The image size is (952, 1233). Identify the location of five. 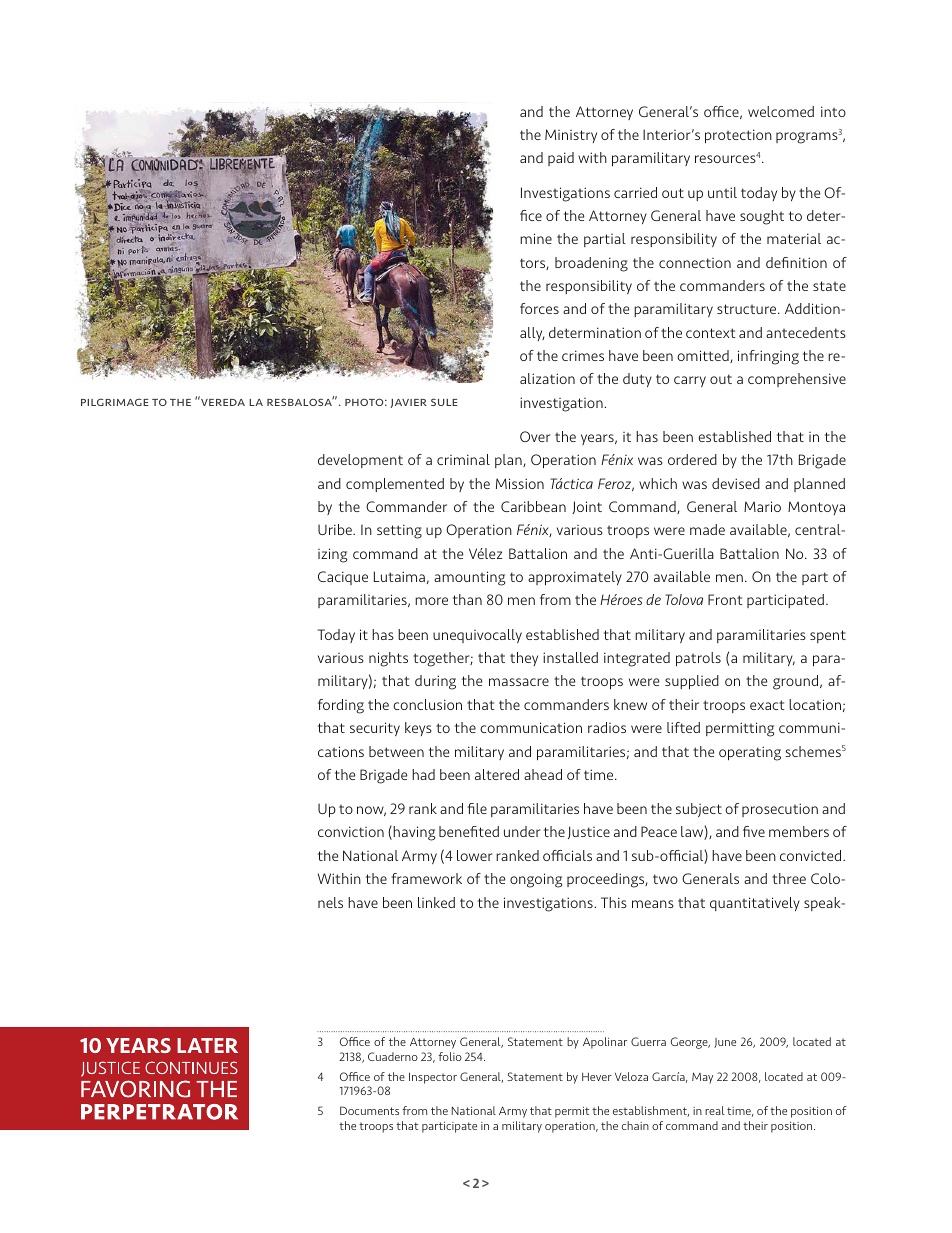
(754, 831).
